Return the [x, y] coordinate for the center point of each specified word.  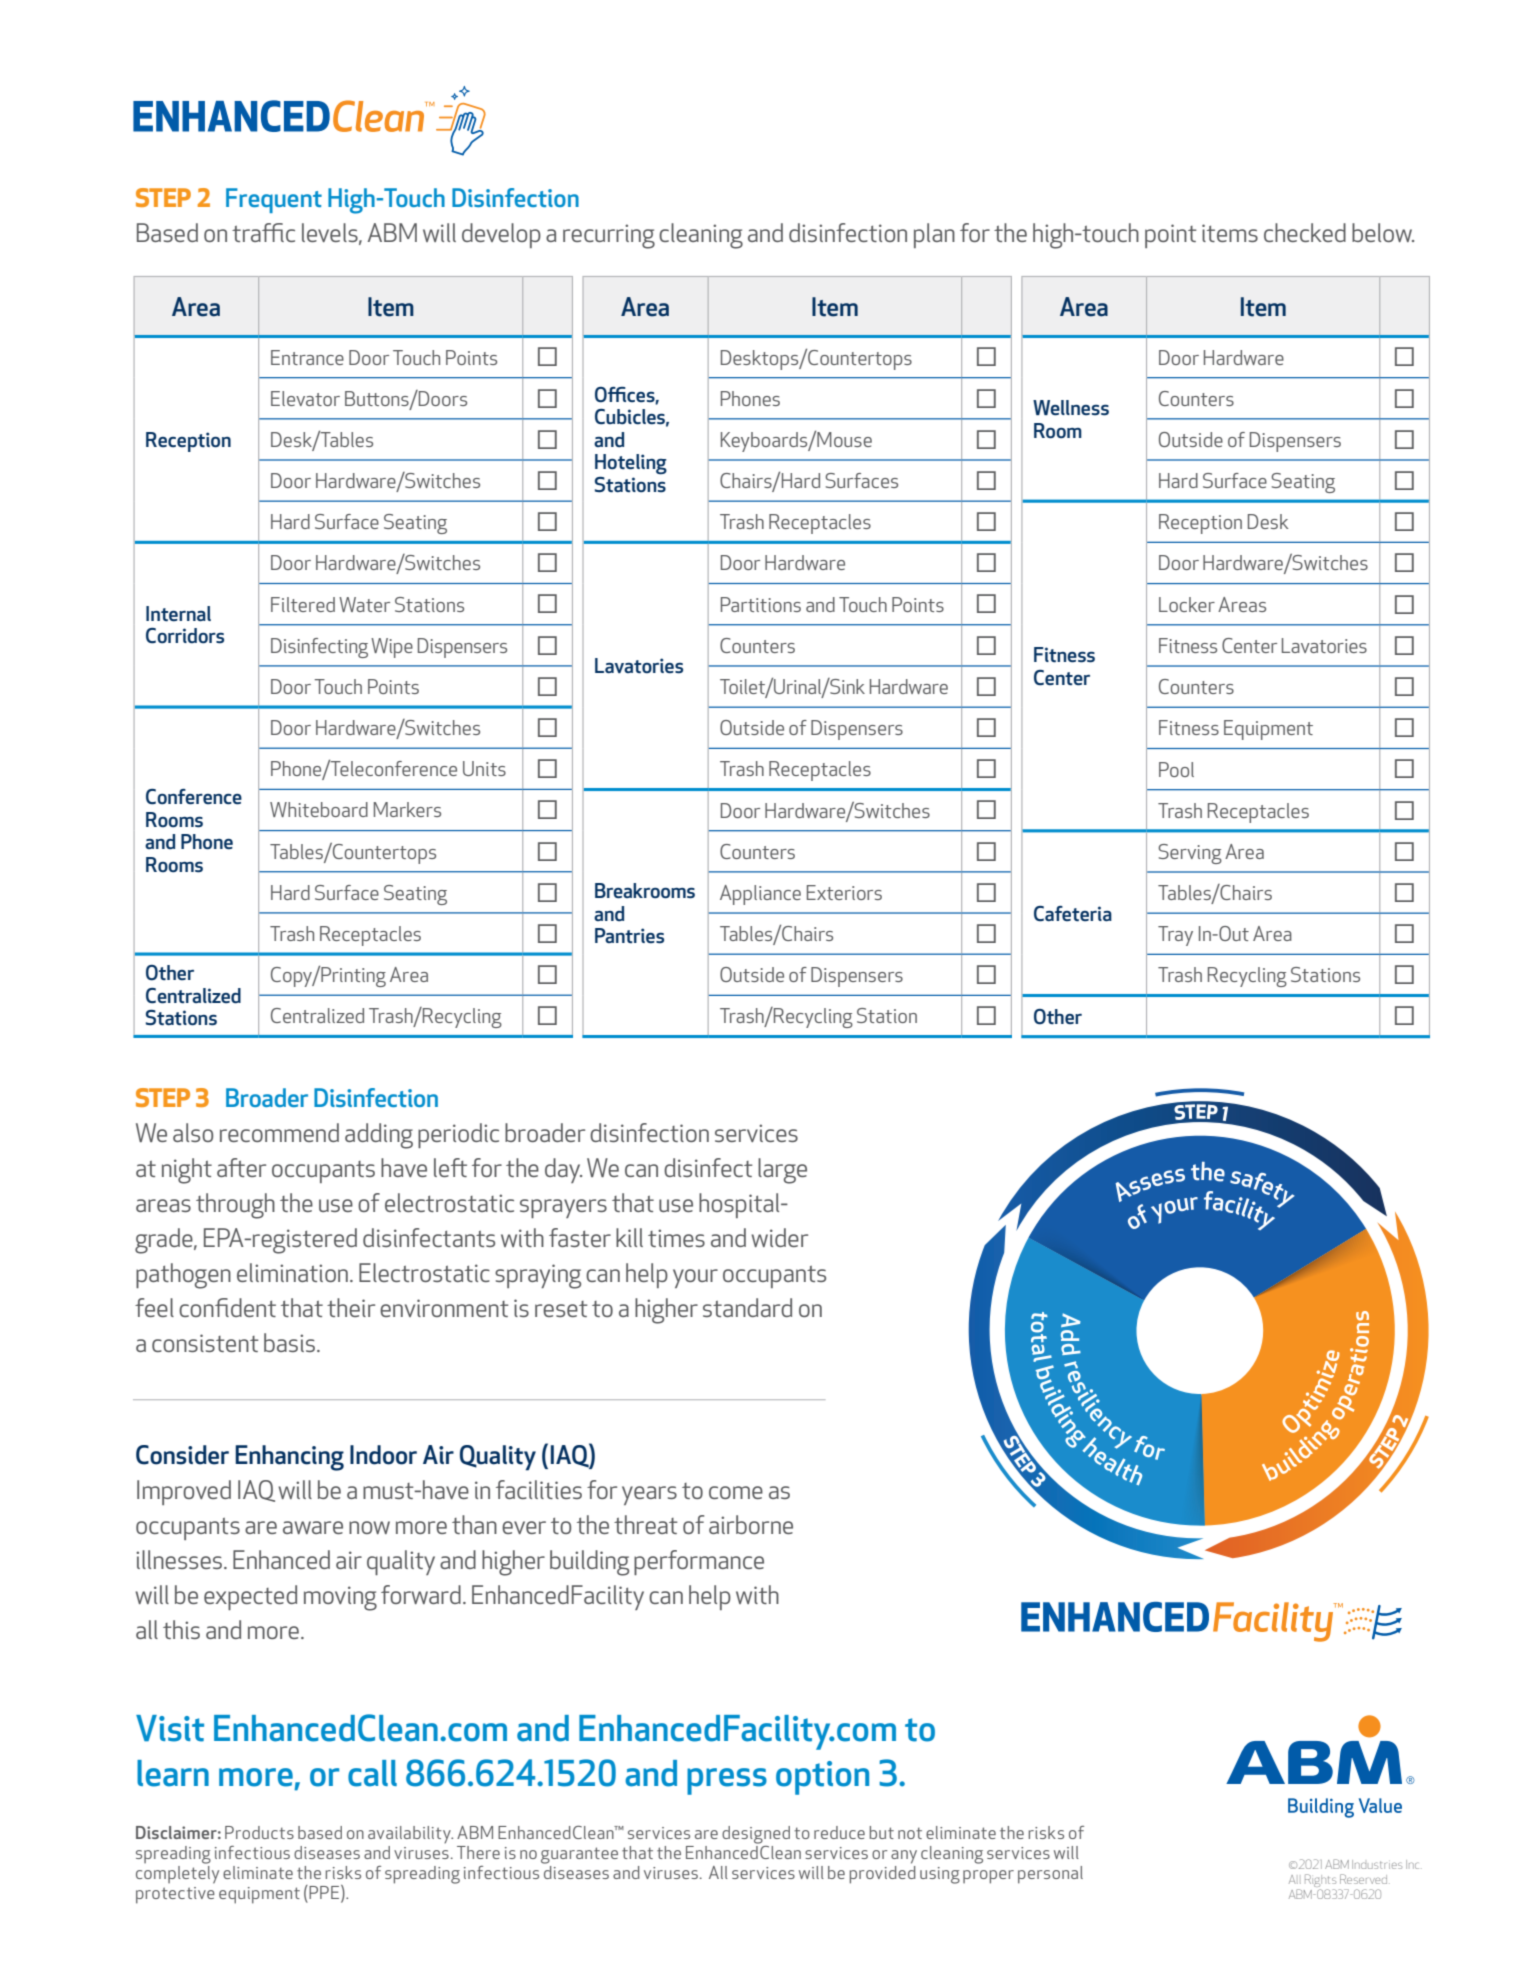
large [782, 1171]
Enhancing [289, 1458]
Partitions [761, 604]
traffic [263, 232]
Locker [1187, 604]
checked [1305, 232]
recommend [279, 1132]
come [736, 1492]
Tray [1175, 936]
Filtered [303, 604]
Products [259, 1832]
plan [934, 235]
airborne [751, 1524]
